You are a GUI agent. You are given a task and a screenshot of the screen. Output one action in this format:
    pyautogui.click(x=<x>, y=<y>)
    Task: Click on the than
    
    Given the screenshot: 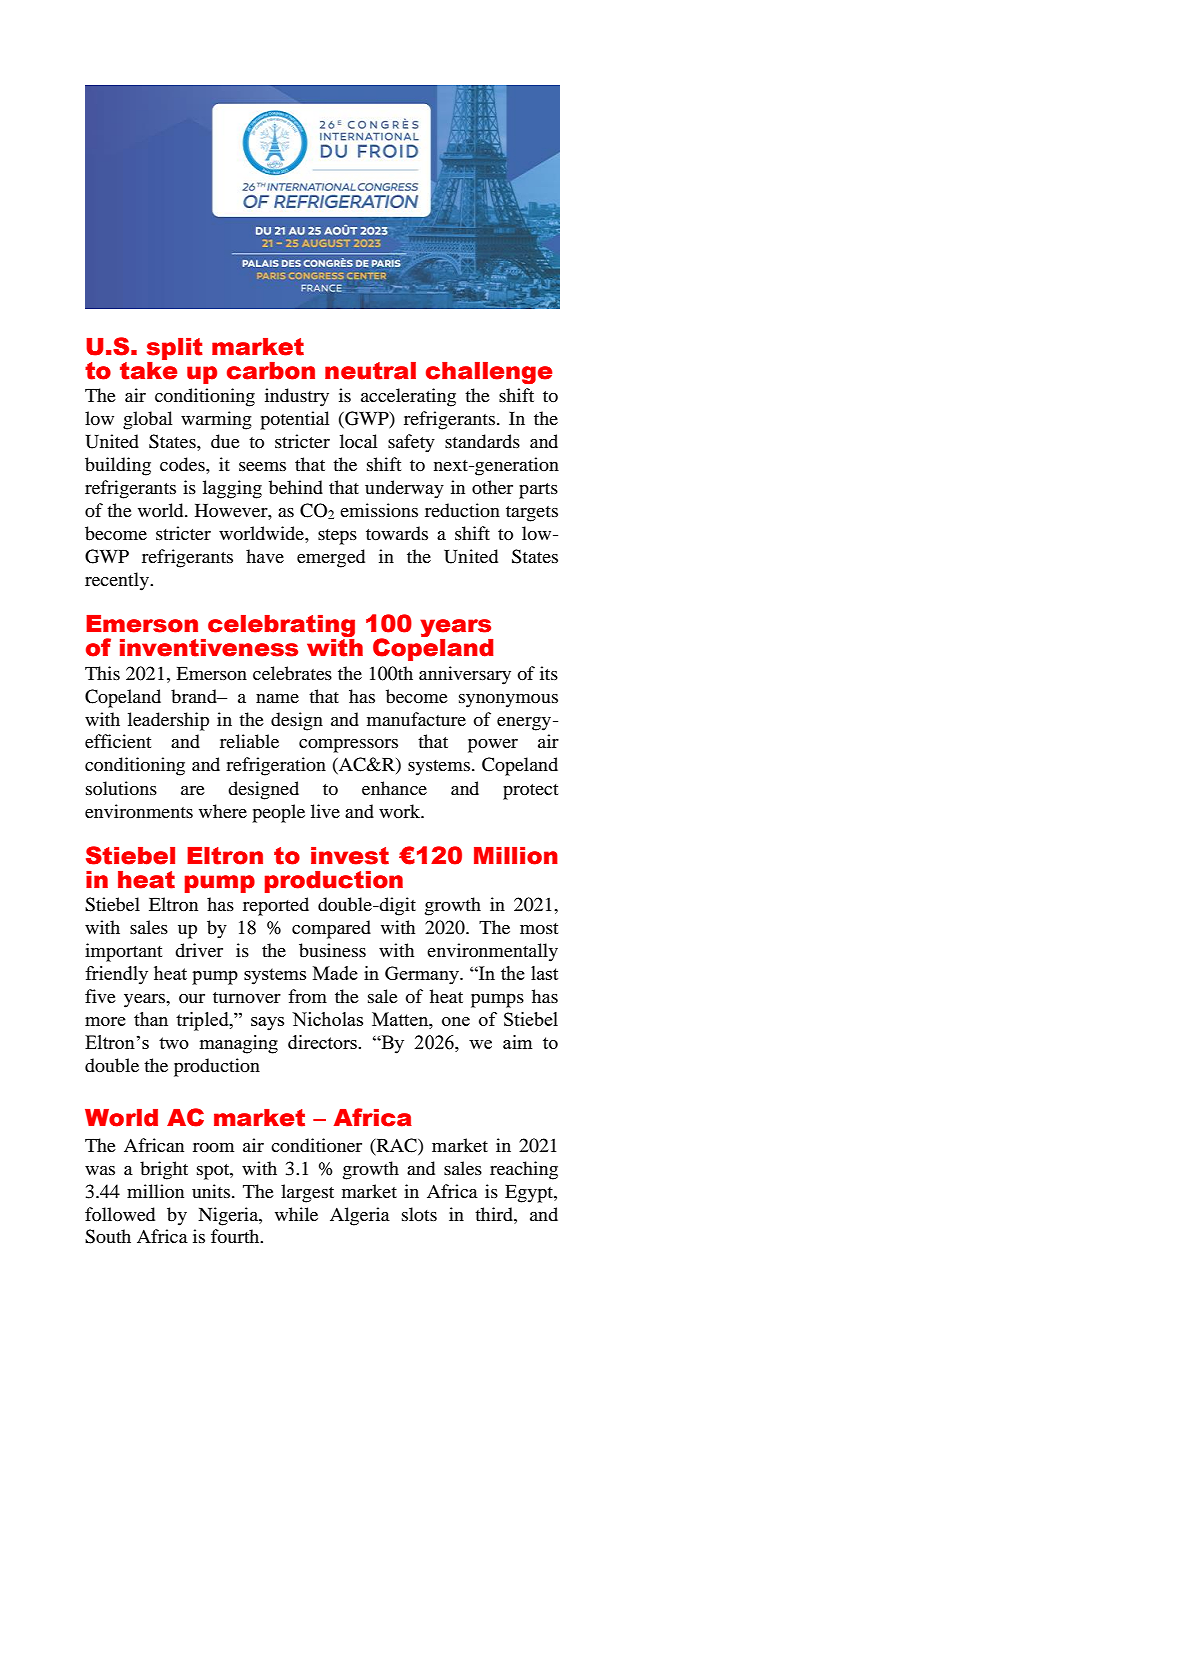 What is the action you would take?
    pyautogui.click(x=151, y=1019)
